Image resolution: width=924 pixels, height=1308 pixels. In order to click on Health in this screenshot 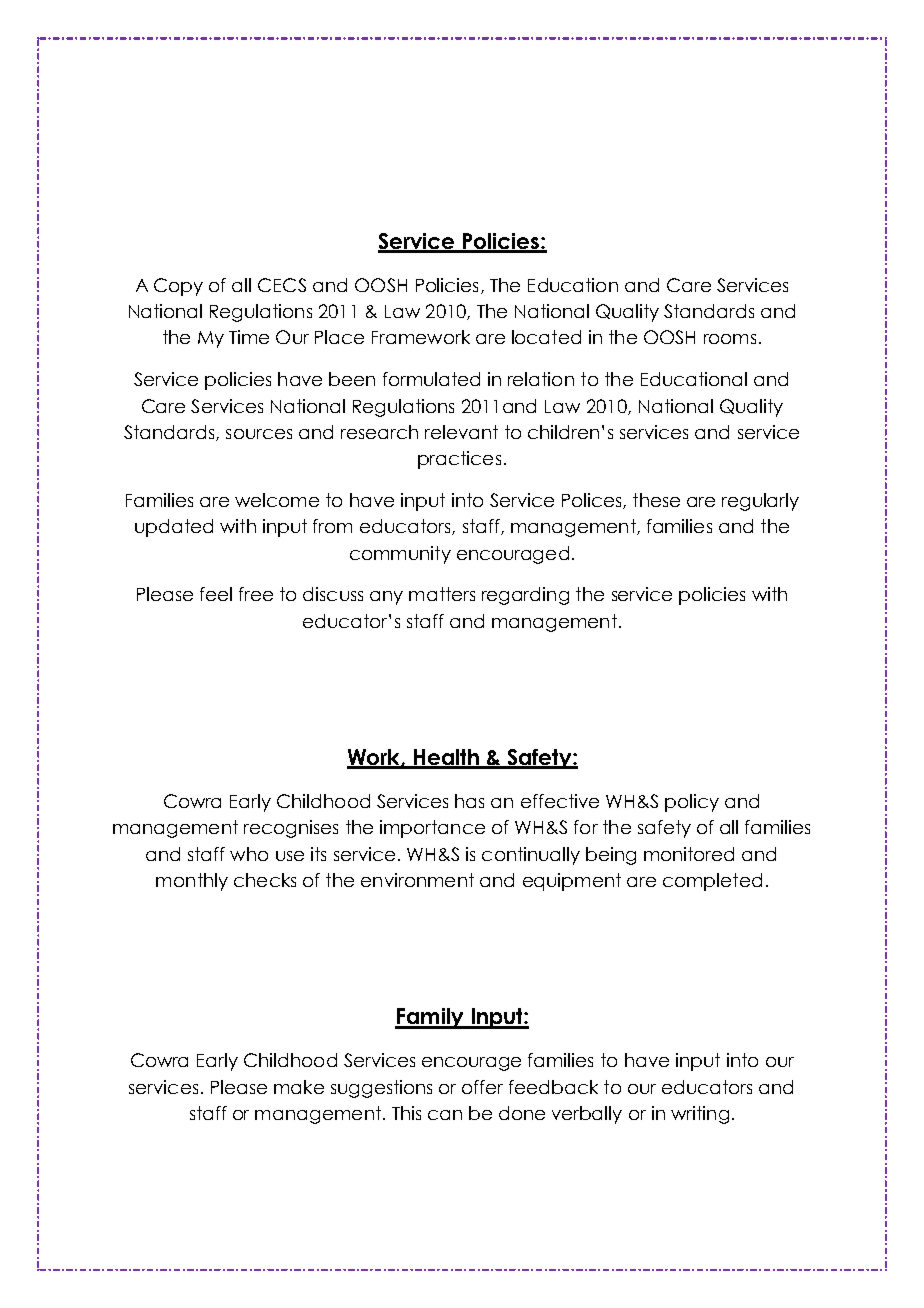, I will do `click(446, 758)`.
